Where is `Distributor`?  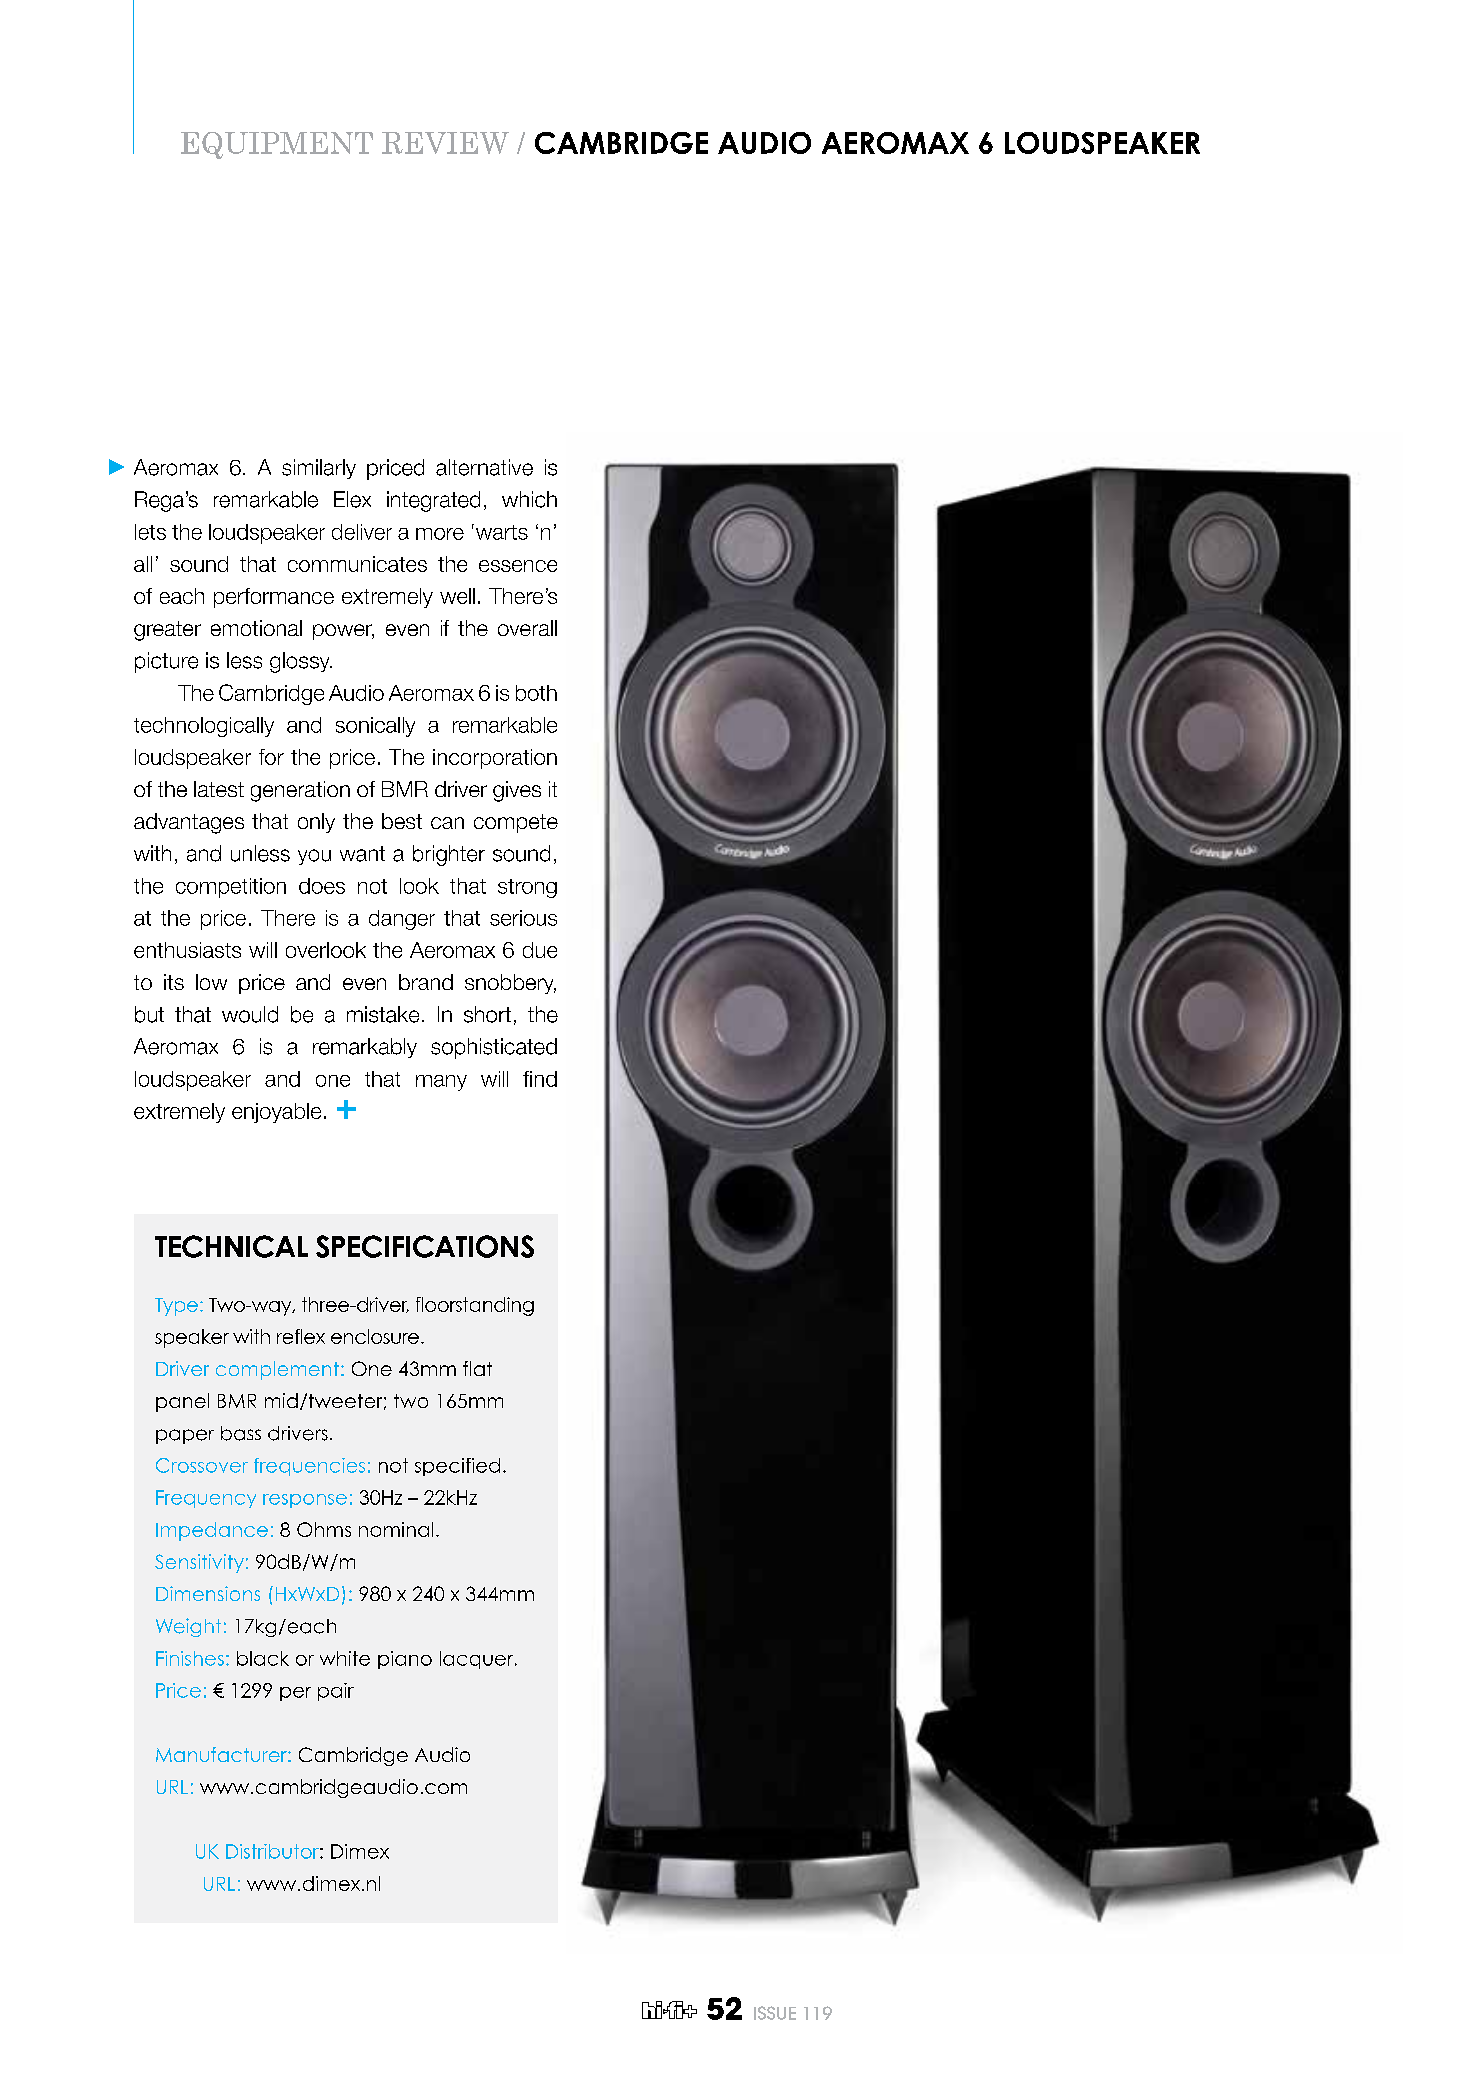 Distributor is located at coordinates (273, 1851).
